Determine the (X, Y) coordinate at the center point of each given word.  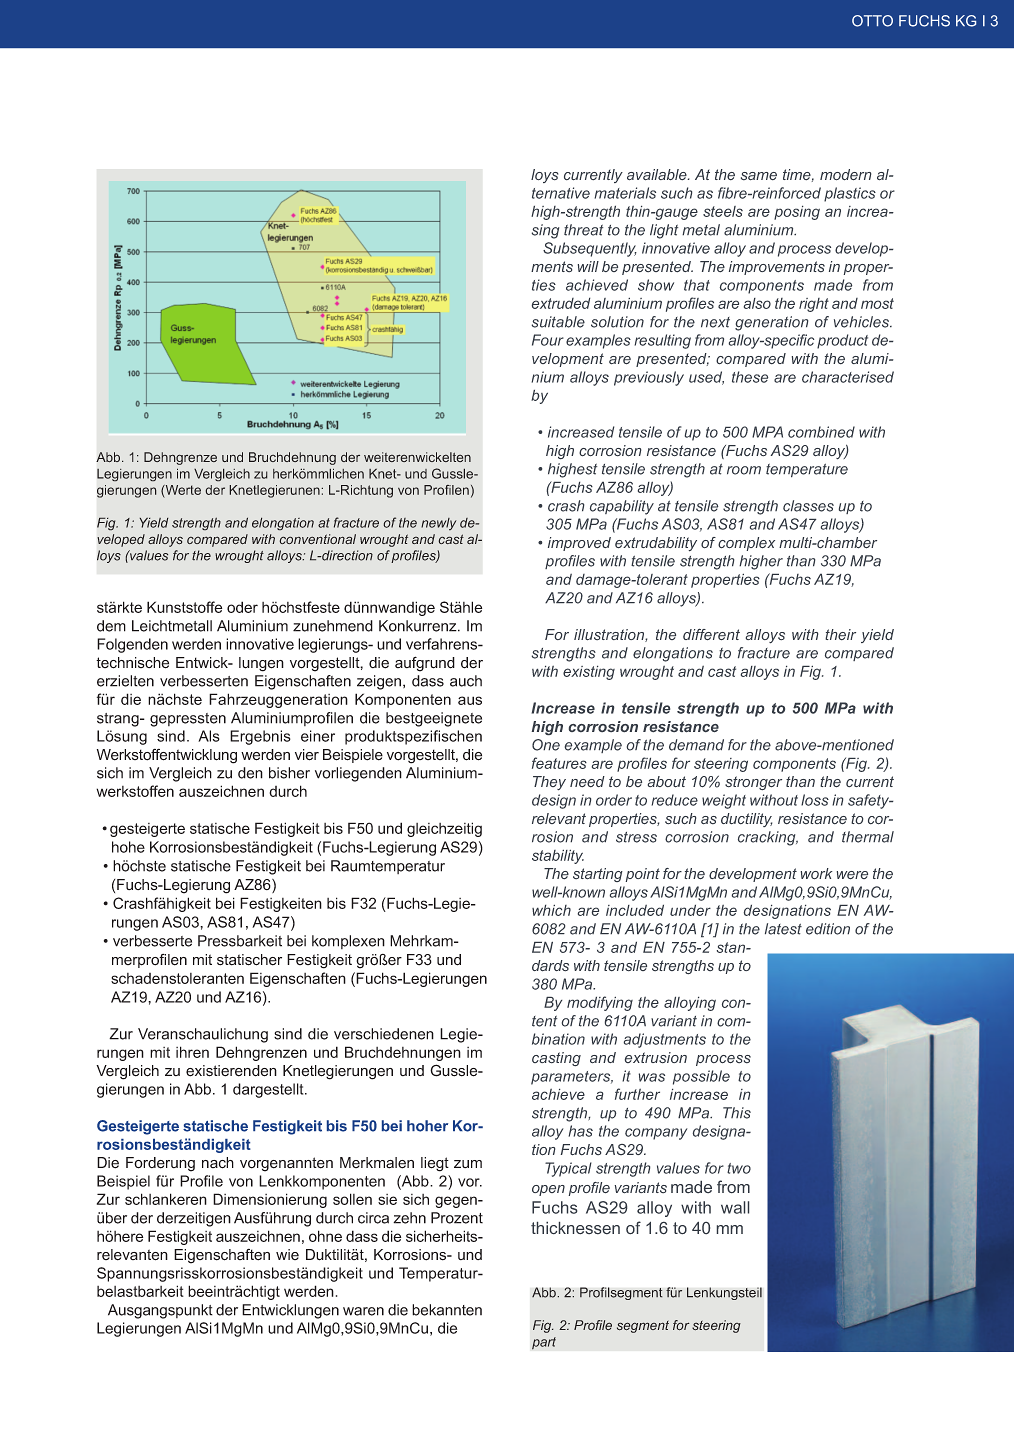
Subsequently (590, 249)
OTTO (872, 21)
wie (287, 1254)
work (816, 873)
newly (438, 524)
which (551, 910)
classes (808, 506)
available (658, 174)
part (544, 1343)
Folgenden (132, 645)
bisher (289, 773)
